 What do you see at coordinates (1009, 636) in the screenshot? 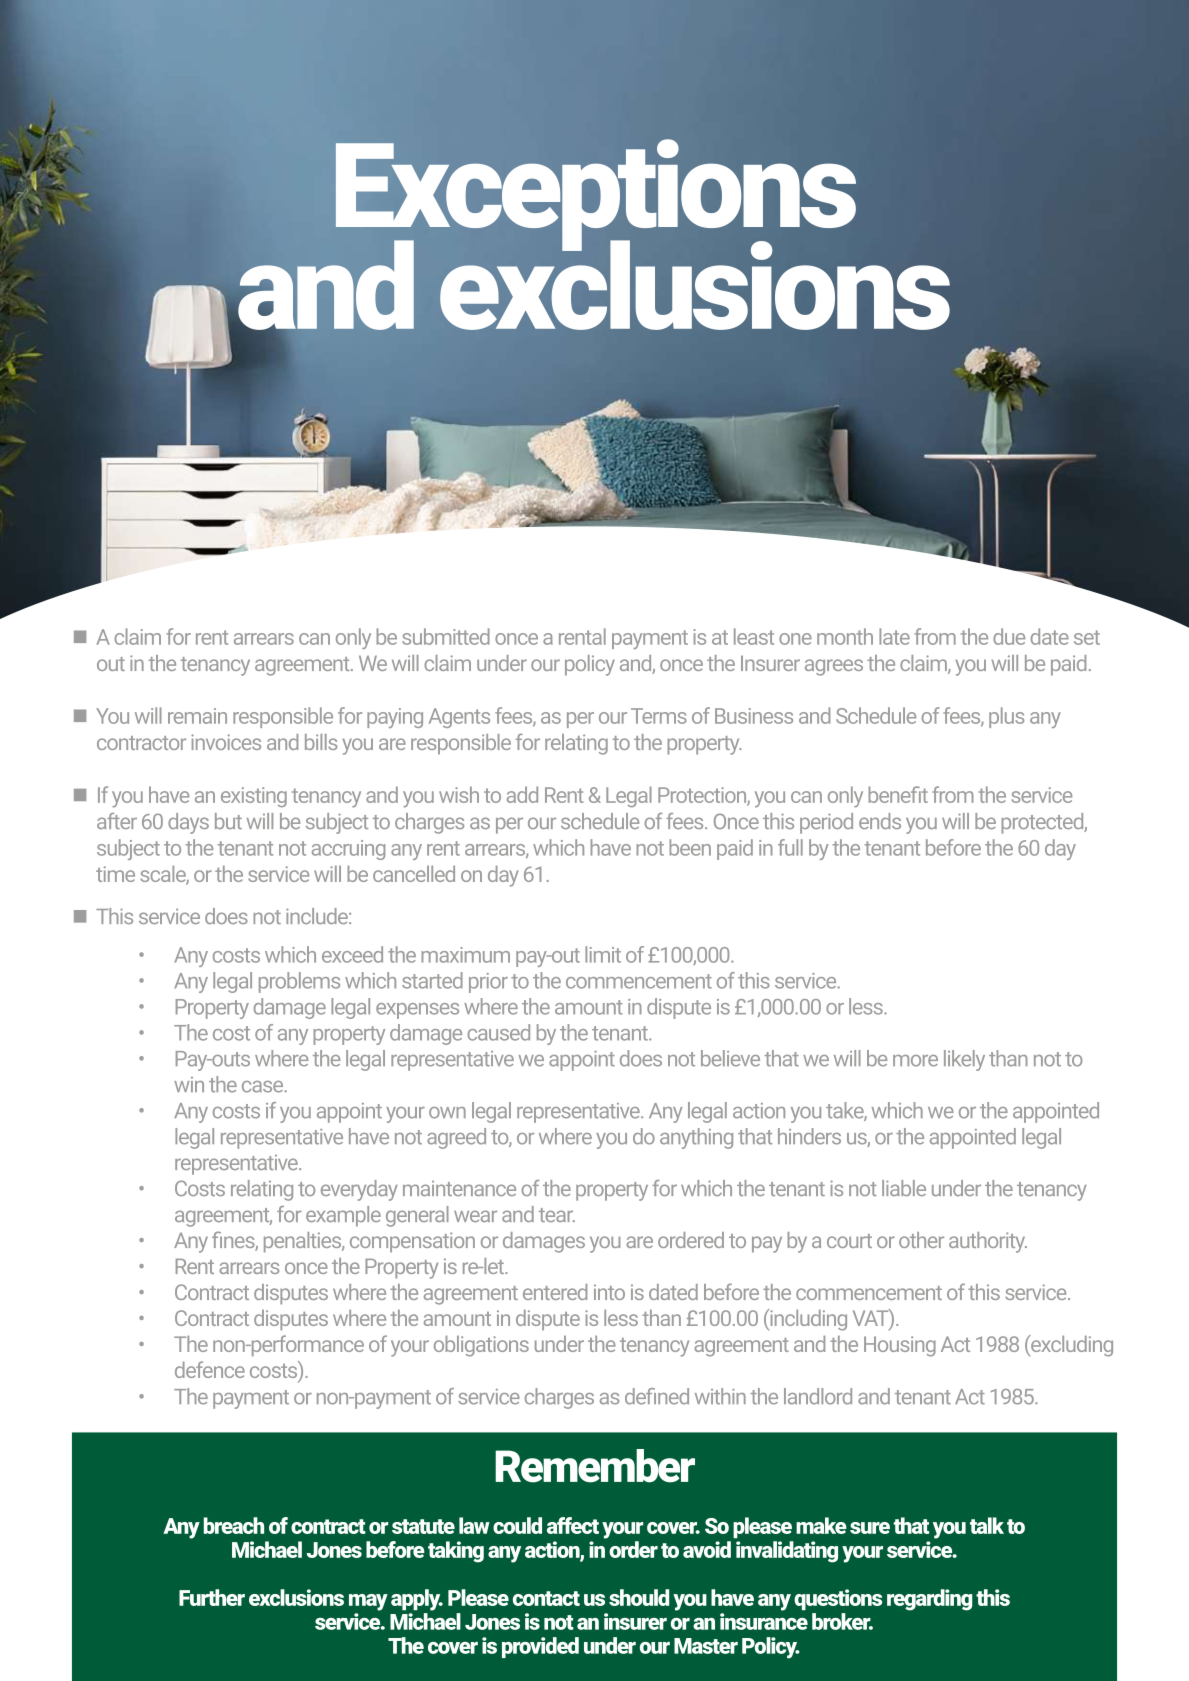
I see `due` at bounding box center [1009, 636].
